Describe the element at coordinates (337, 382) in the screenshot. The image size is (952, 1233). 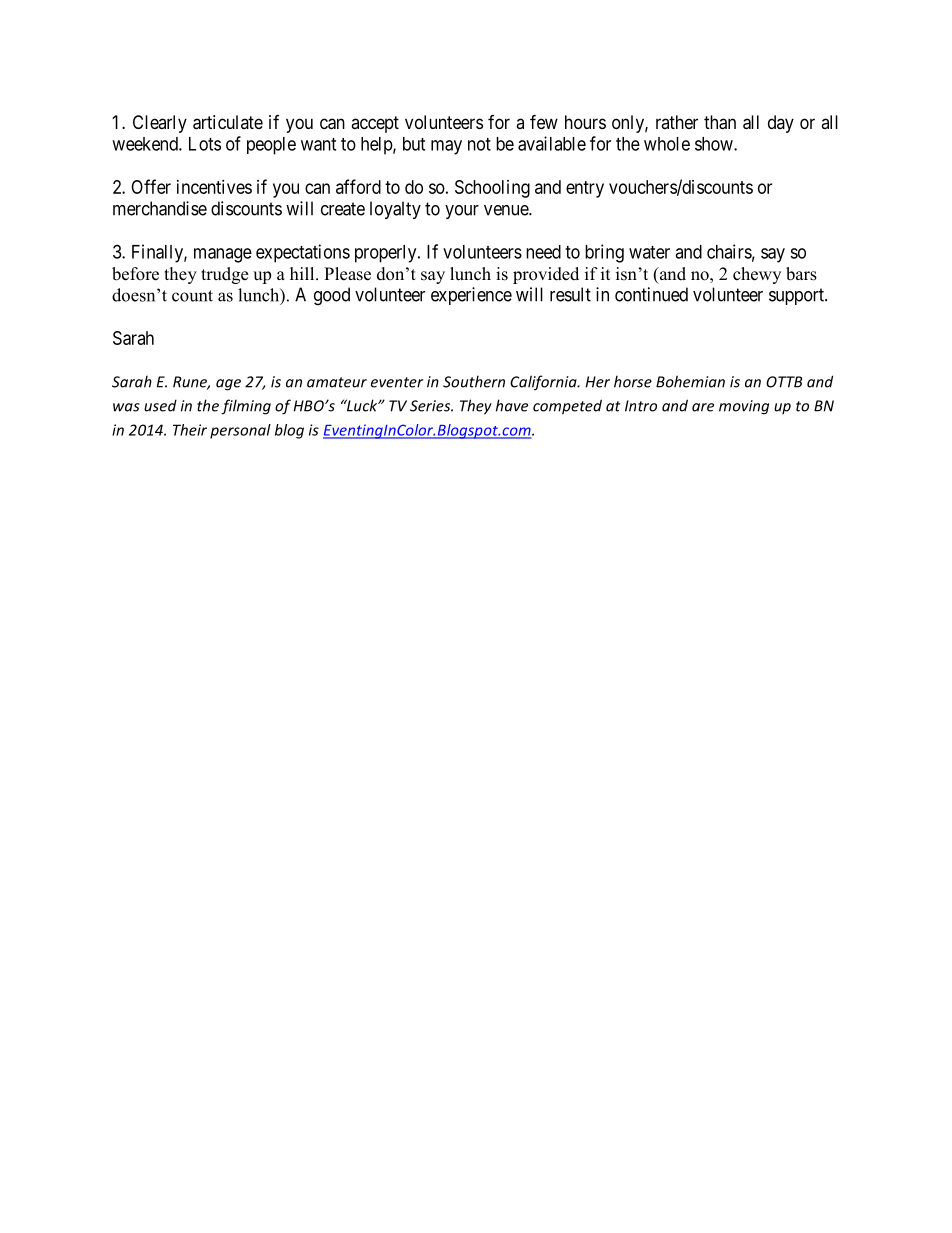
I see `amateur` at that location.
